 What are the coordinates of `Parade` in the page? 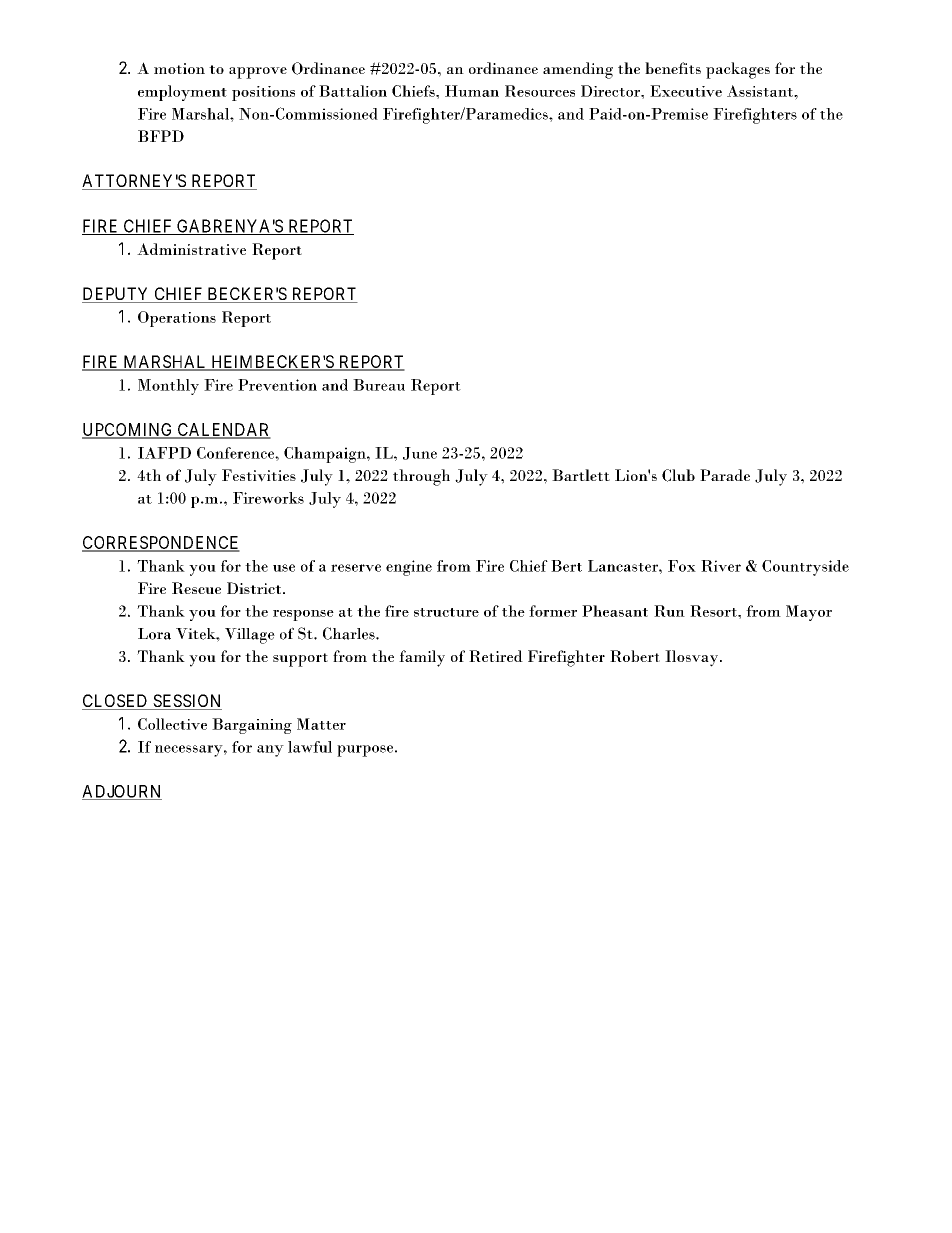 It's located at (725, 475).
